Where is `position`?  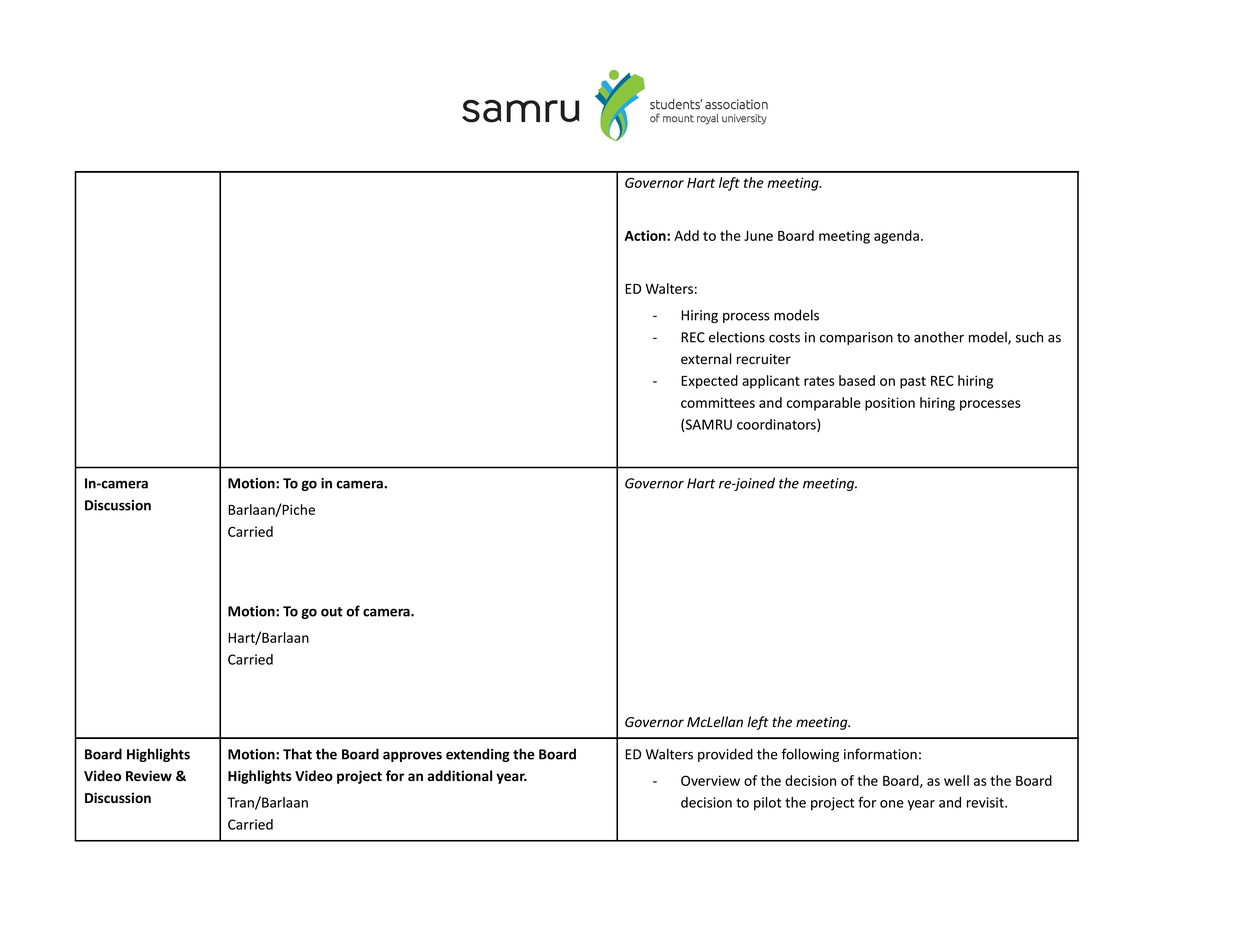 position is located at coordinates (890, 404).
